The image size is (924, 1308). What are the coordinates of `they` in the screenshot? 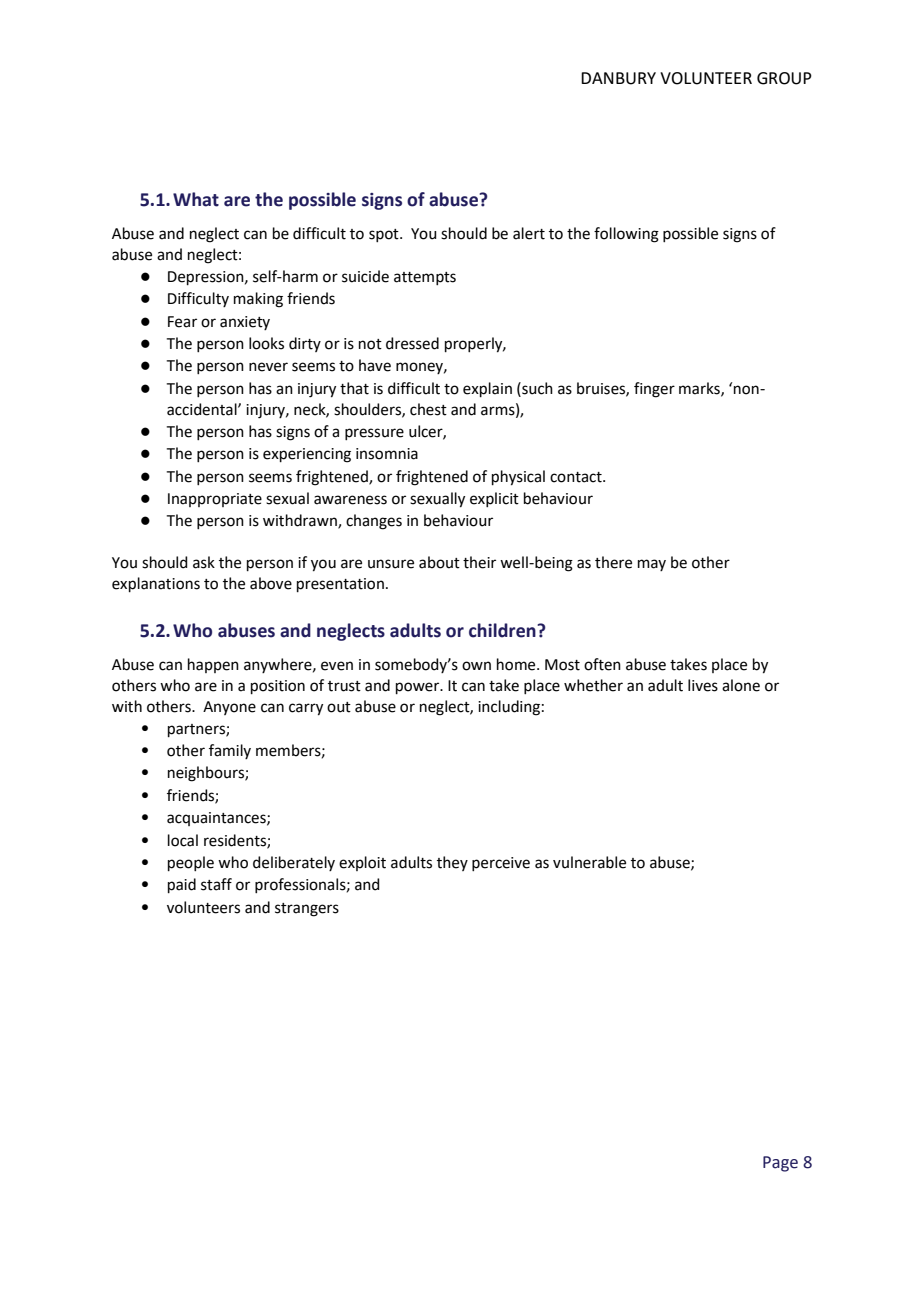 It's located at (452, 863).
